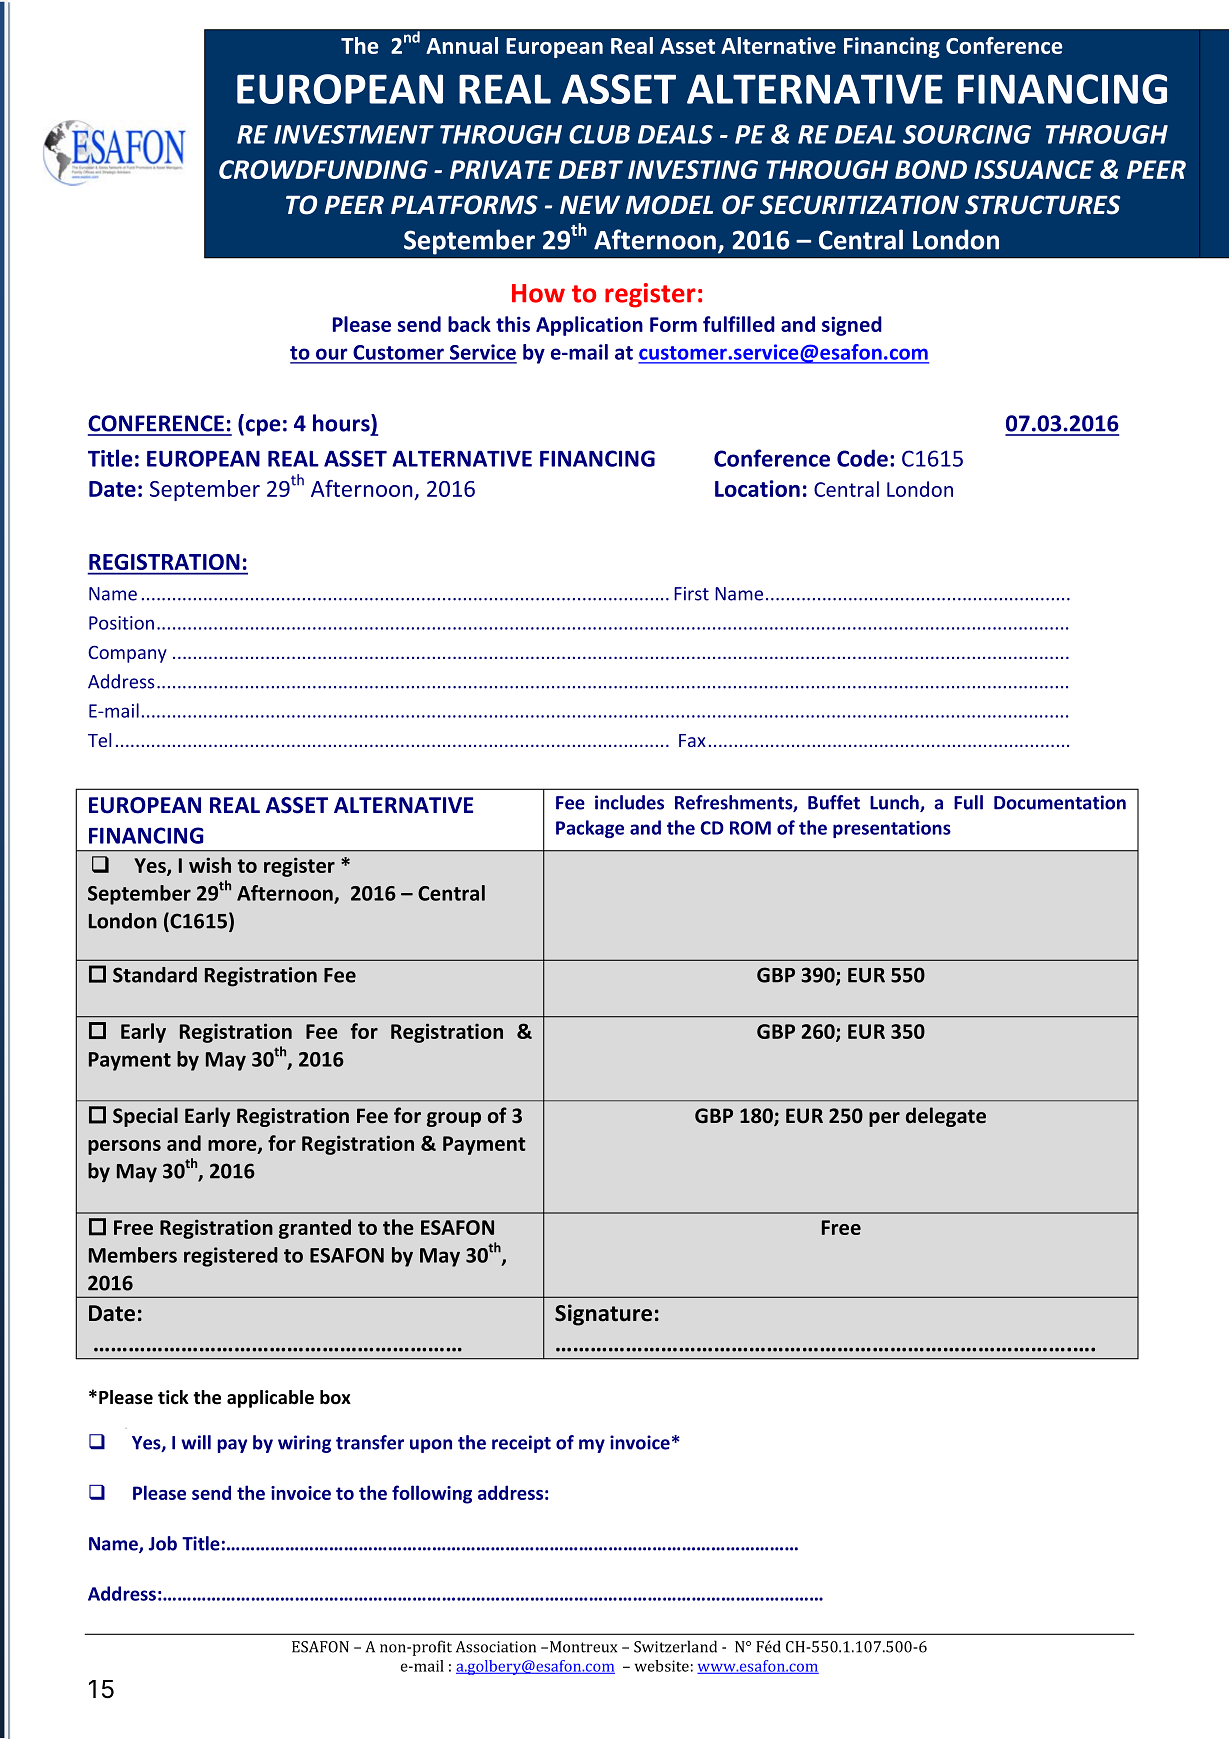 Image resolution: width=1229 pixels, height=1739 pixels. Describe the element at coordinates (521, 1444) in the page. I see `receipt` at that location.
